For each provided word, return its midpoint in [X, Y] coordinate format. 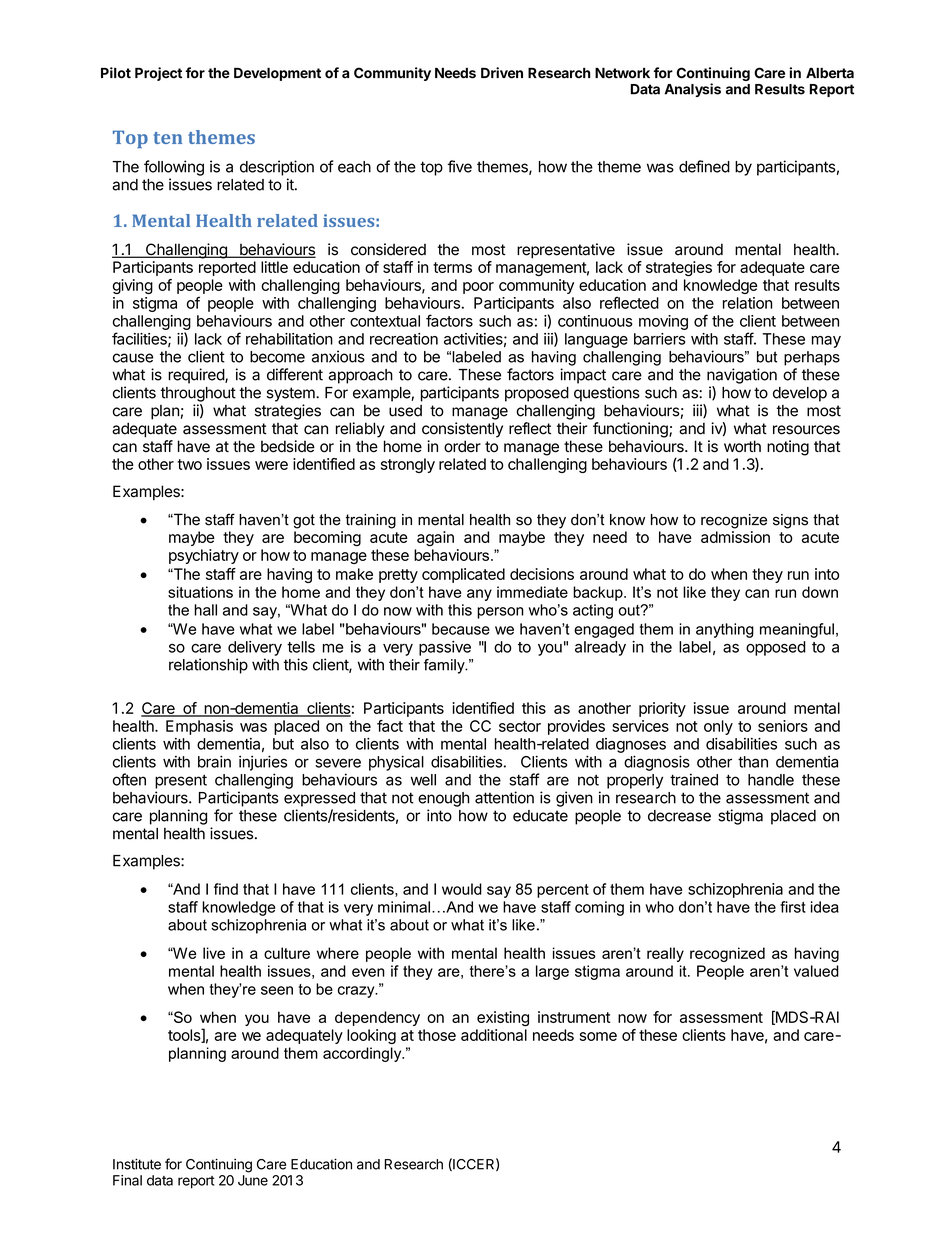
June [253, 1180]
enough [443, 799]
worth [742, 446]
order [462, 446]
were [271, 465]
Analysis [692, 90]
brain [214, 761]
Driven [502, 73]
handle [771, 780]
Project [158, 74]
